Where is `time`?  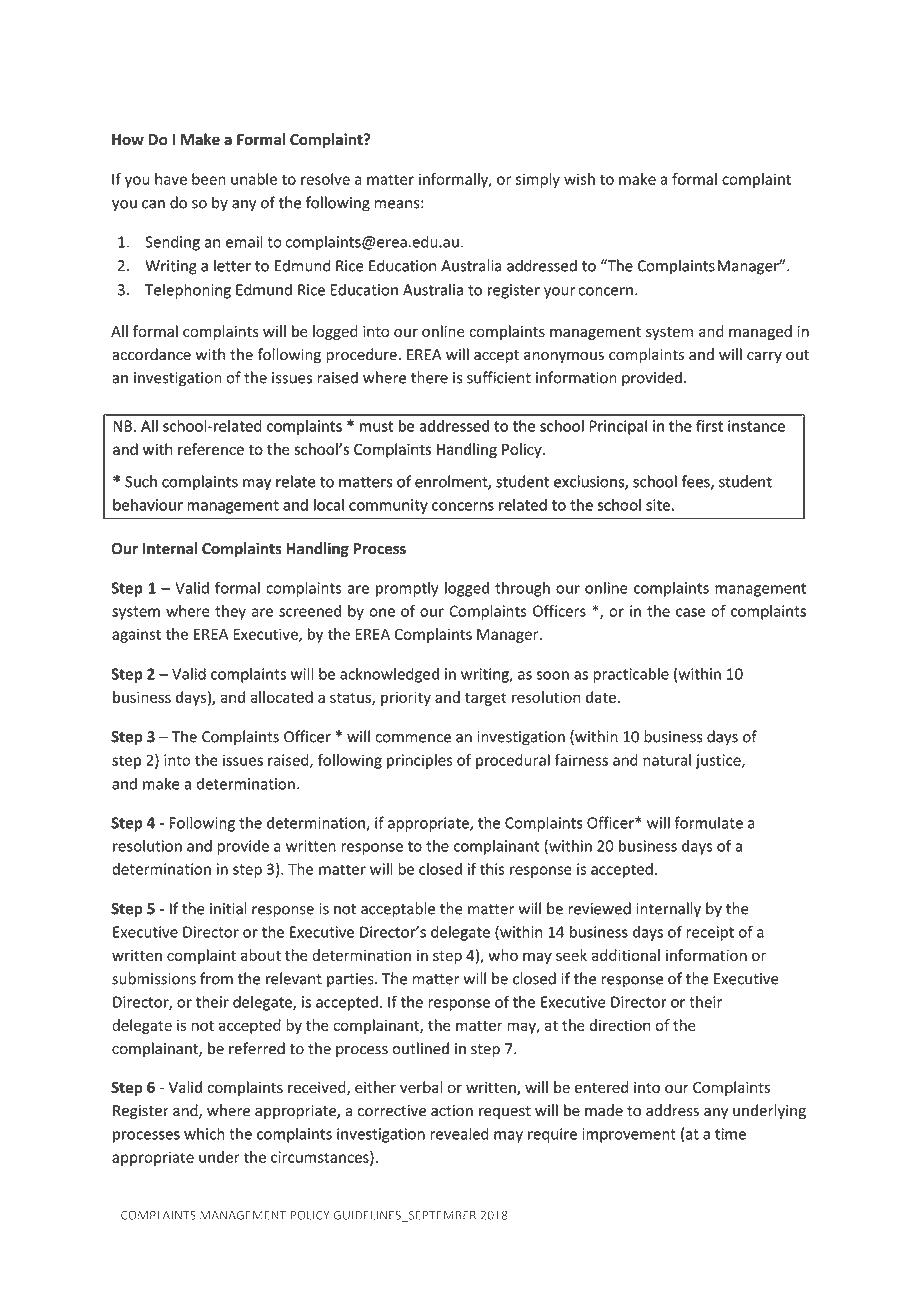 time is located at coordinates (730, 1134).
